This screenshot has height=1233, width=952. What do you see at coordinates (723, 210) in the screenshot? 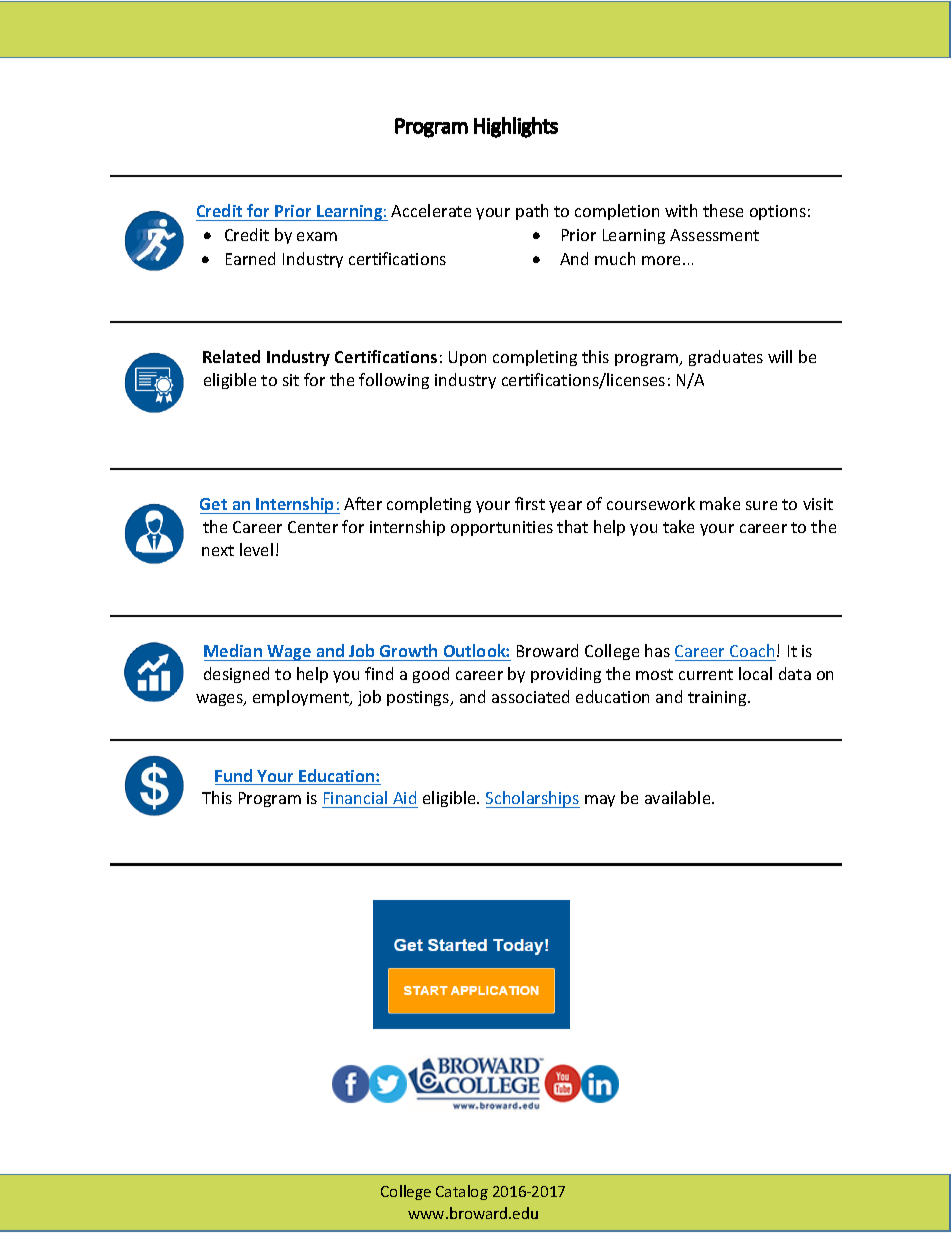
I see `these` at bounding box center [723, 210].
